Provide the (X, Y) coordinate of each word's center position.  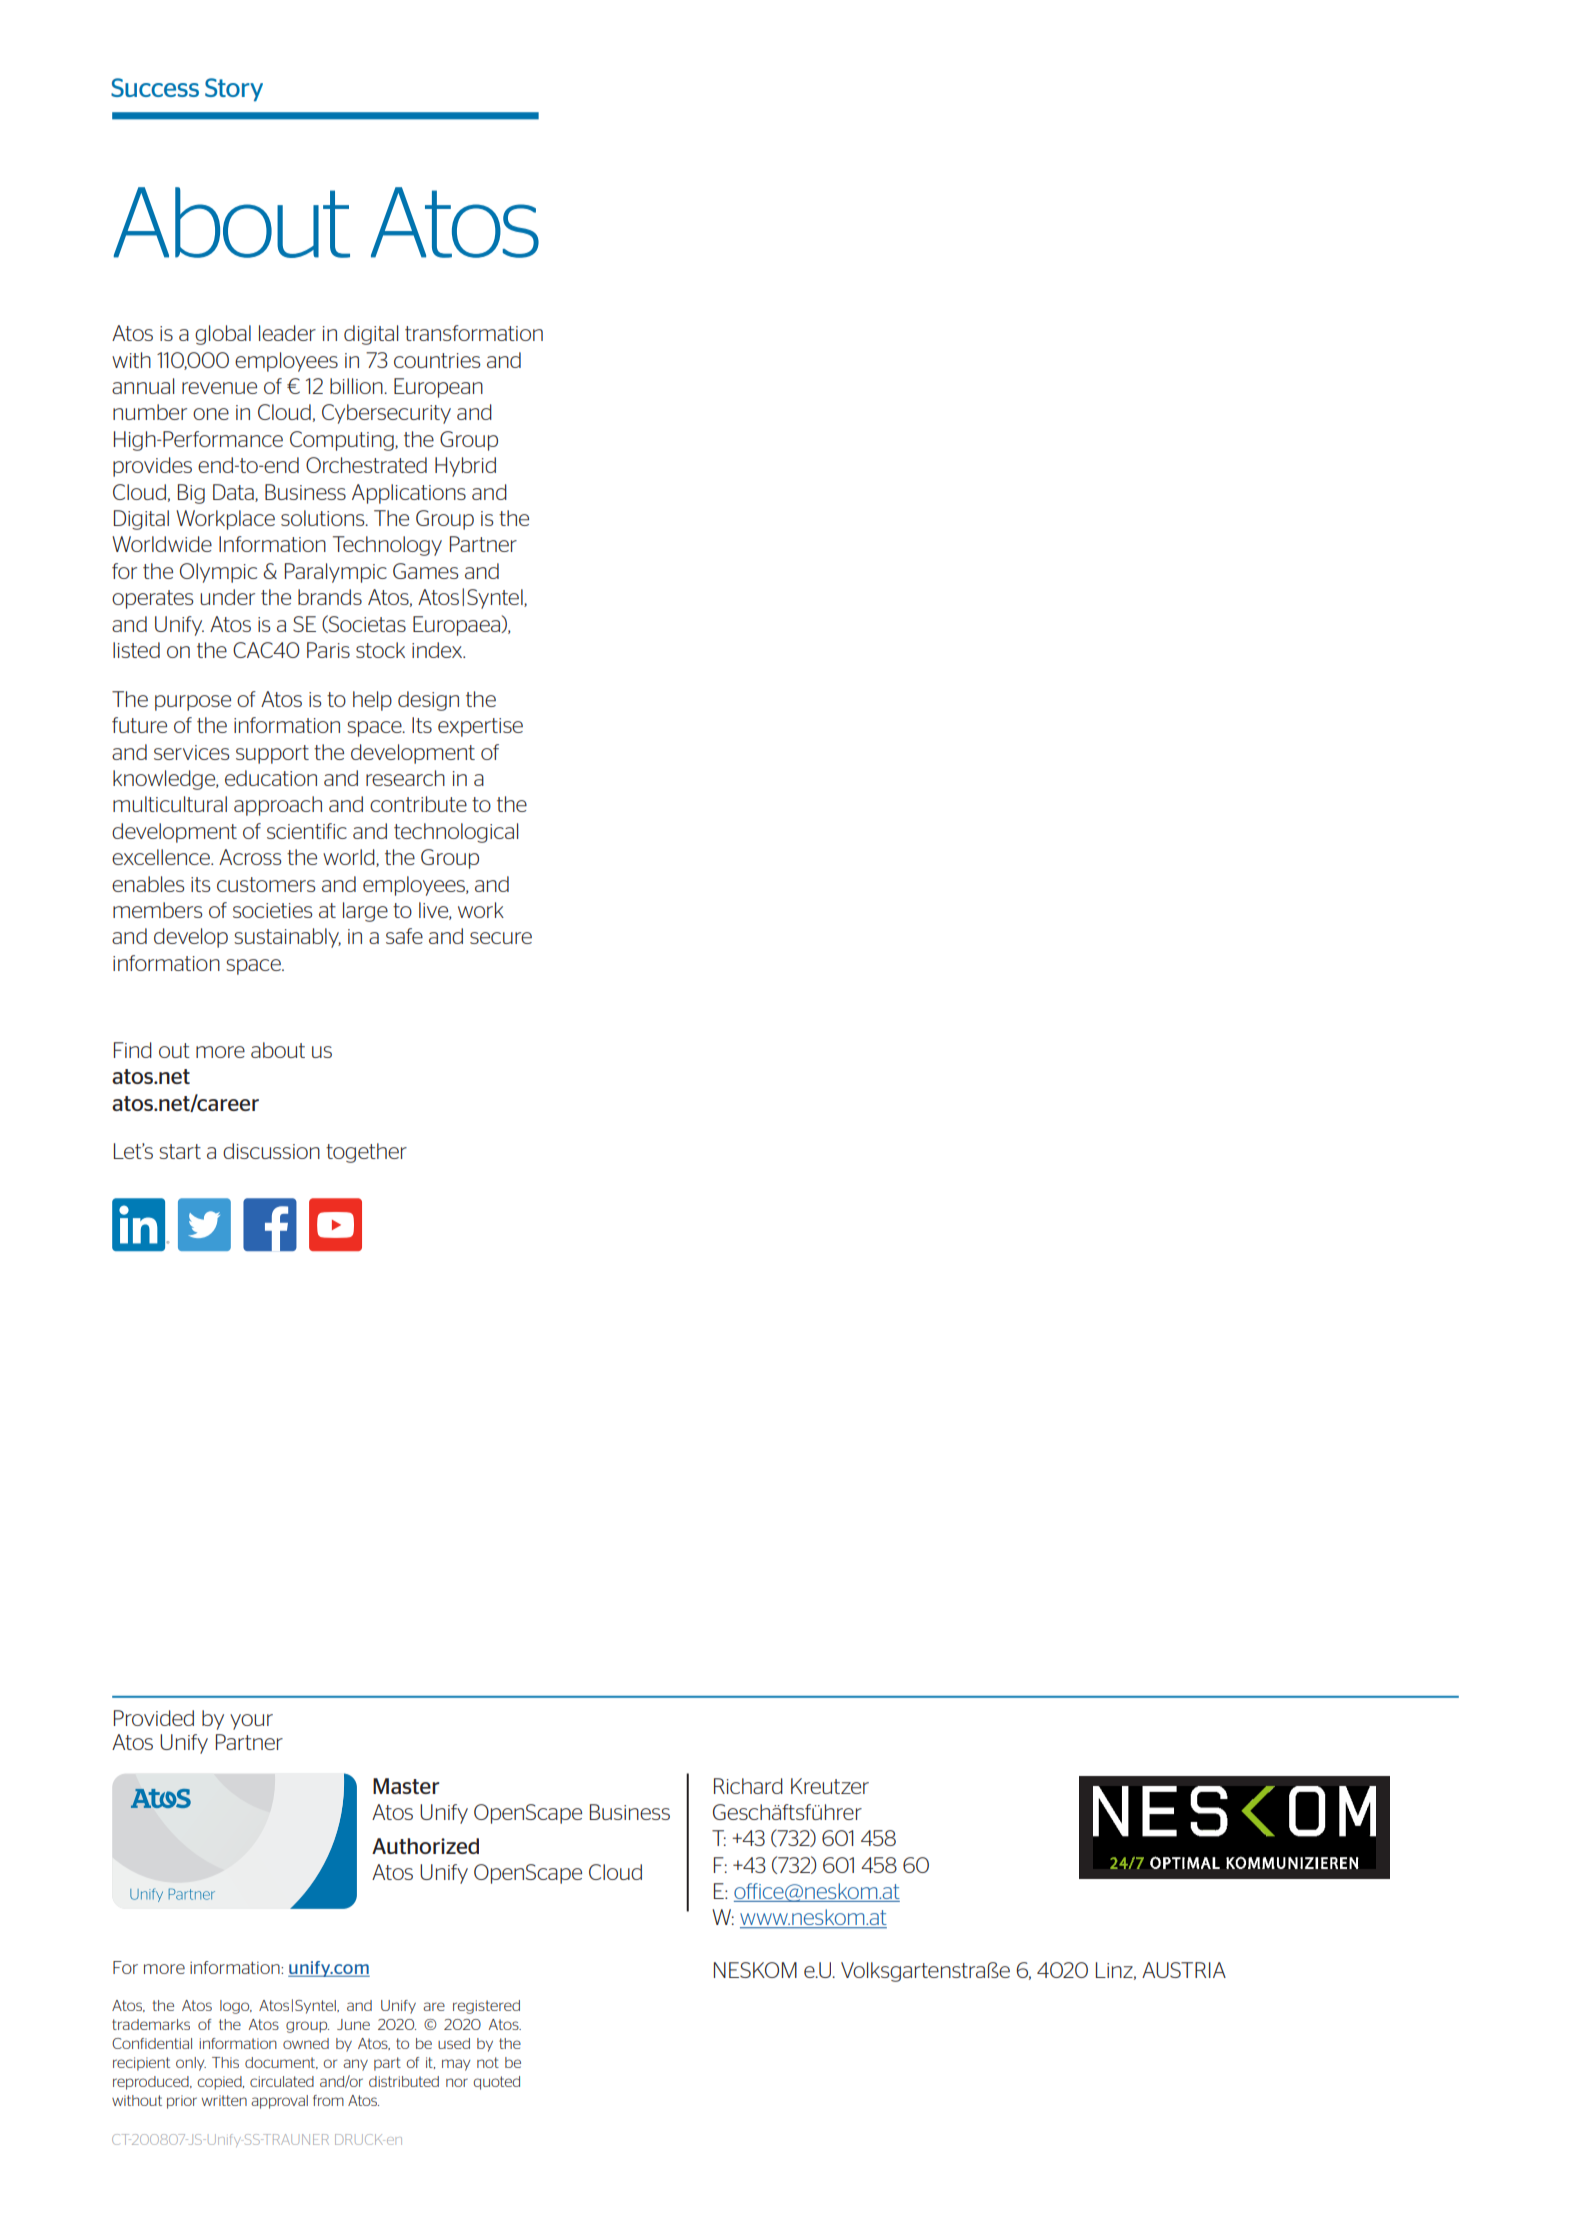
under (227, 597)
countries (437, 360)
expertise (480, 727)
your (251, 1722)
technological (456, 833)
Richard (748, 1786)
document (281, 2063)
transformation (474, 333)
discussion (271, 1151)
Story (234, 90)
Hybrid (465, 467)
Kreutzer (830, 1786)
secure (501, 938)
